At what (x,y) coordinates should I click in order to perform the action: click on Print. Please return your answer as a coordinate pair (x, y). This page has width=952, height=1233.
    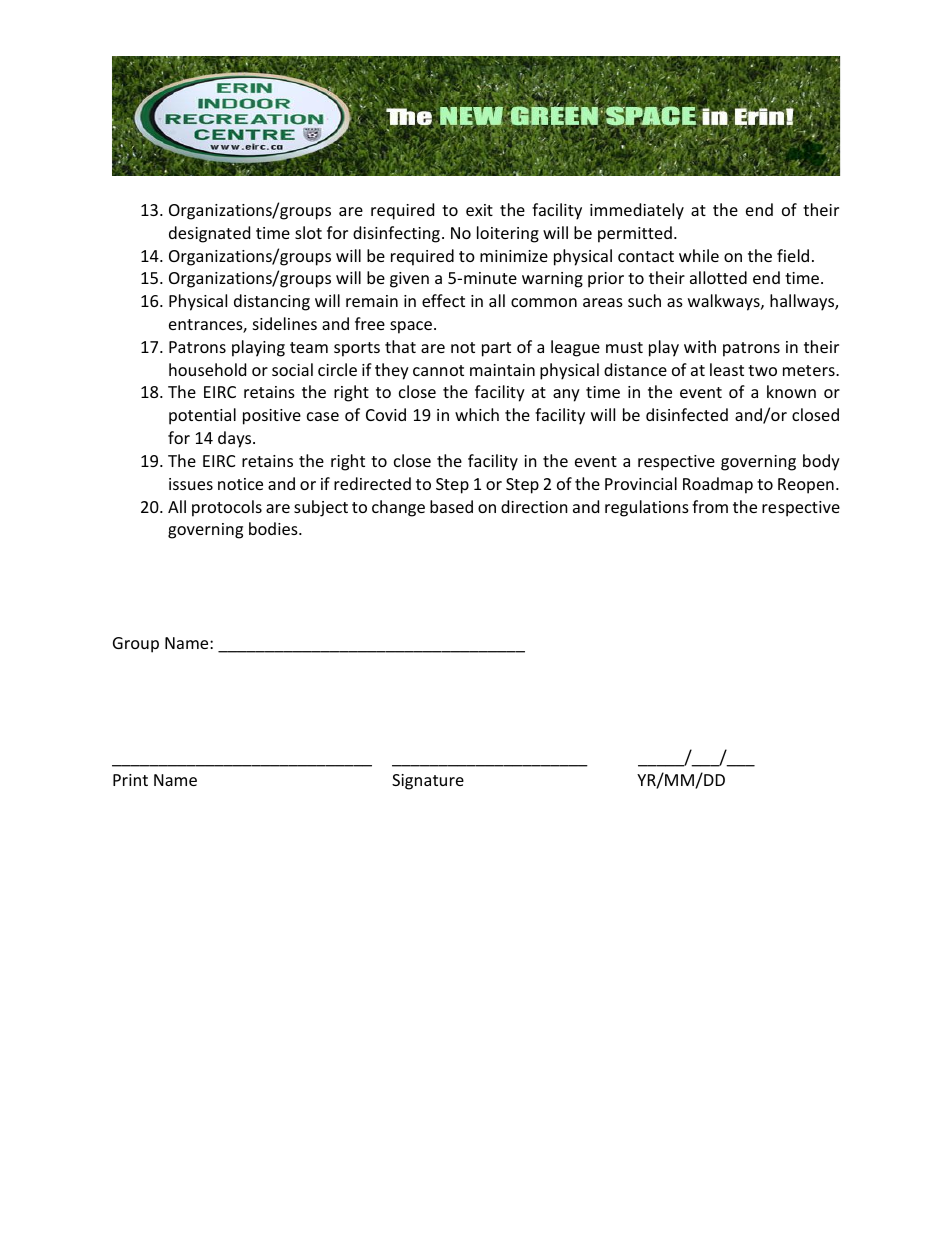
    Looking at the image, I should click on (130, 780).
